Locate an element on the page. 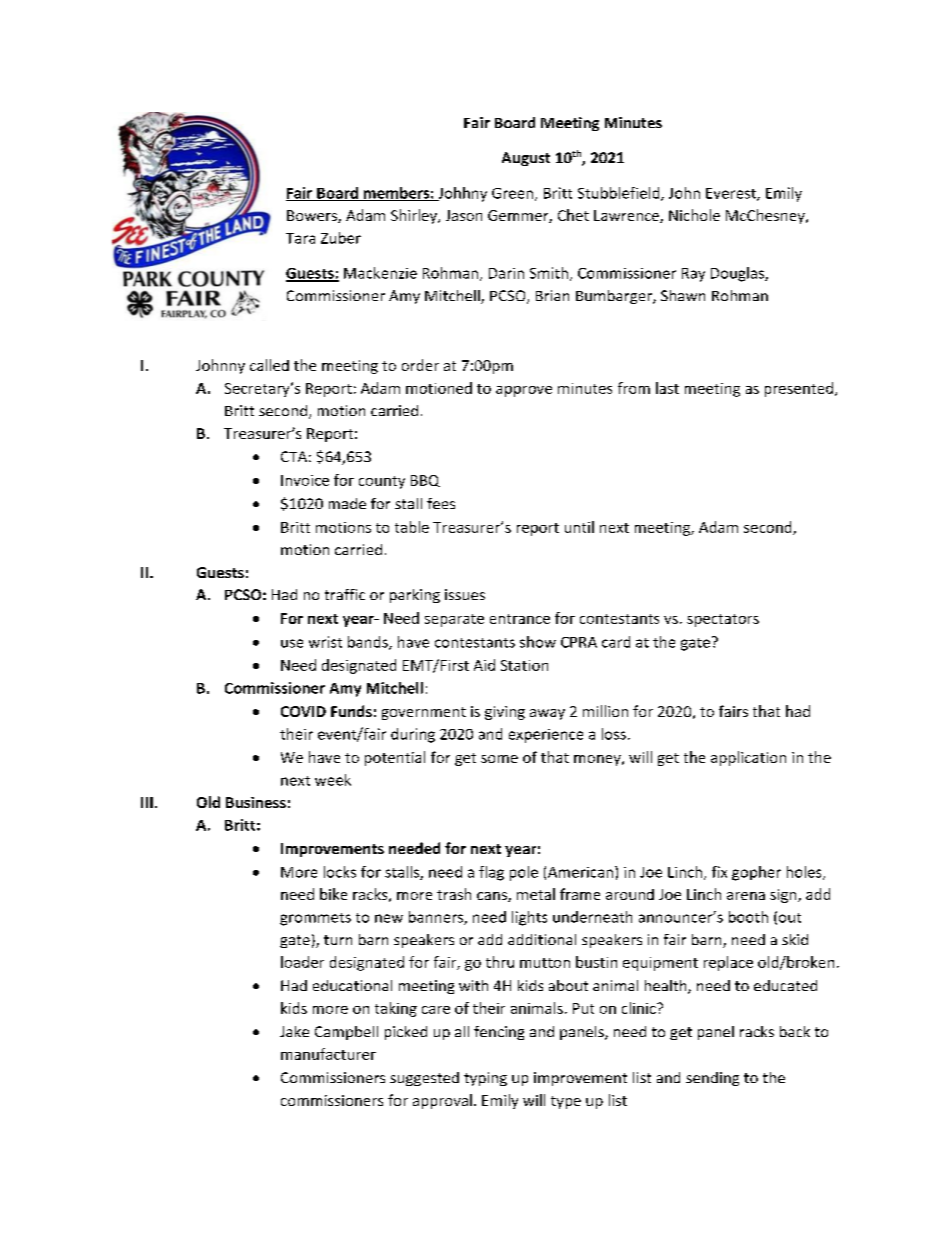 Image resolution: width=952 pixels, height=1233 pixels. some is located at coordinates (499, 759).
